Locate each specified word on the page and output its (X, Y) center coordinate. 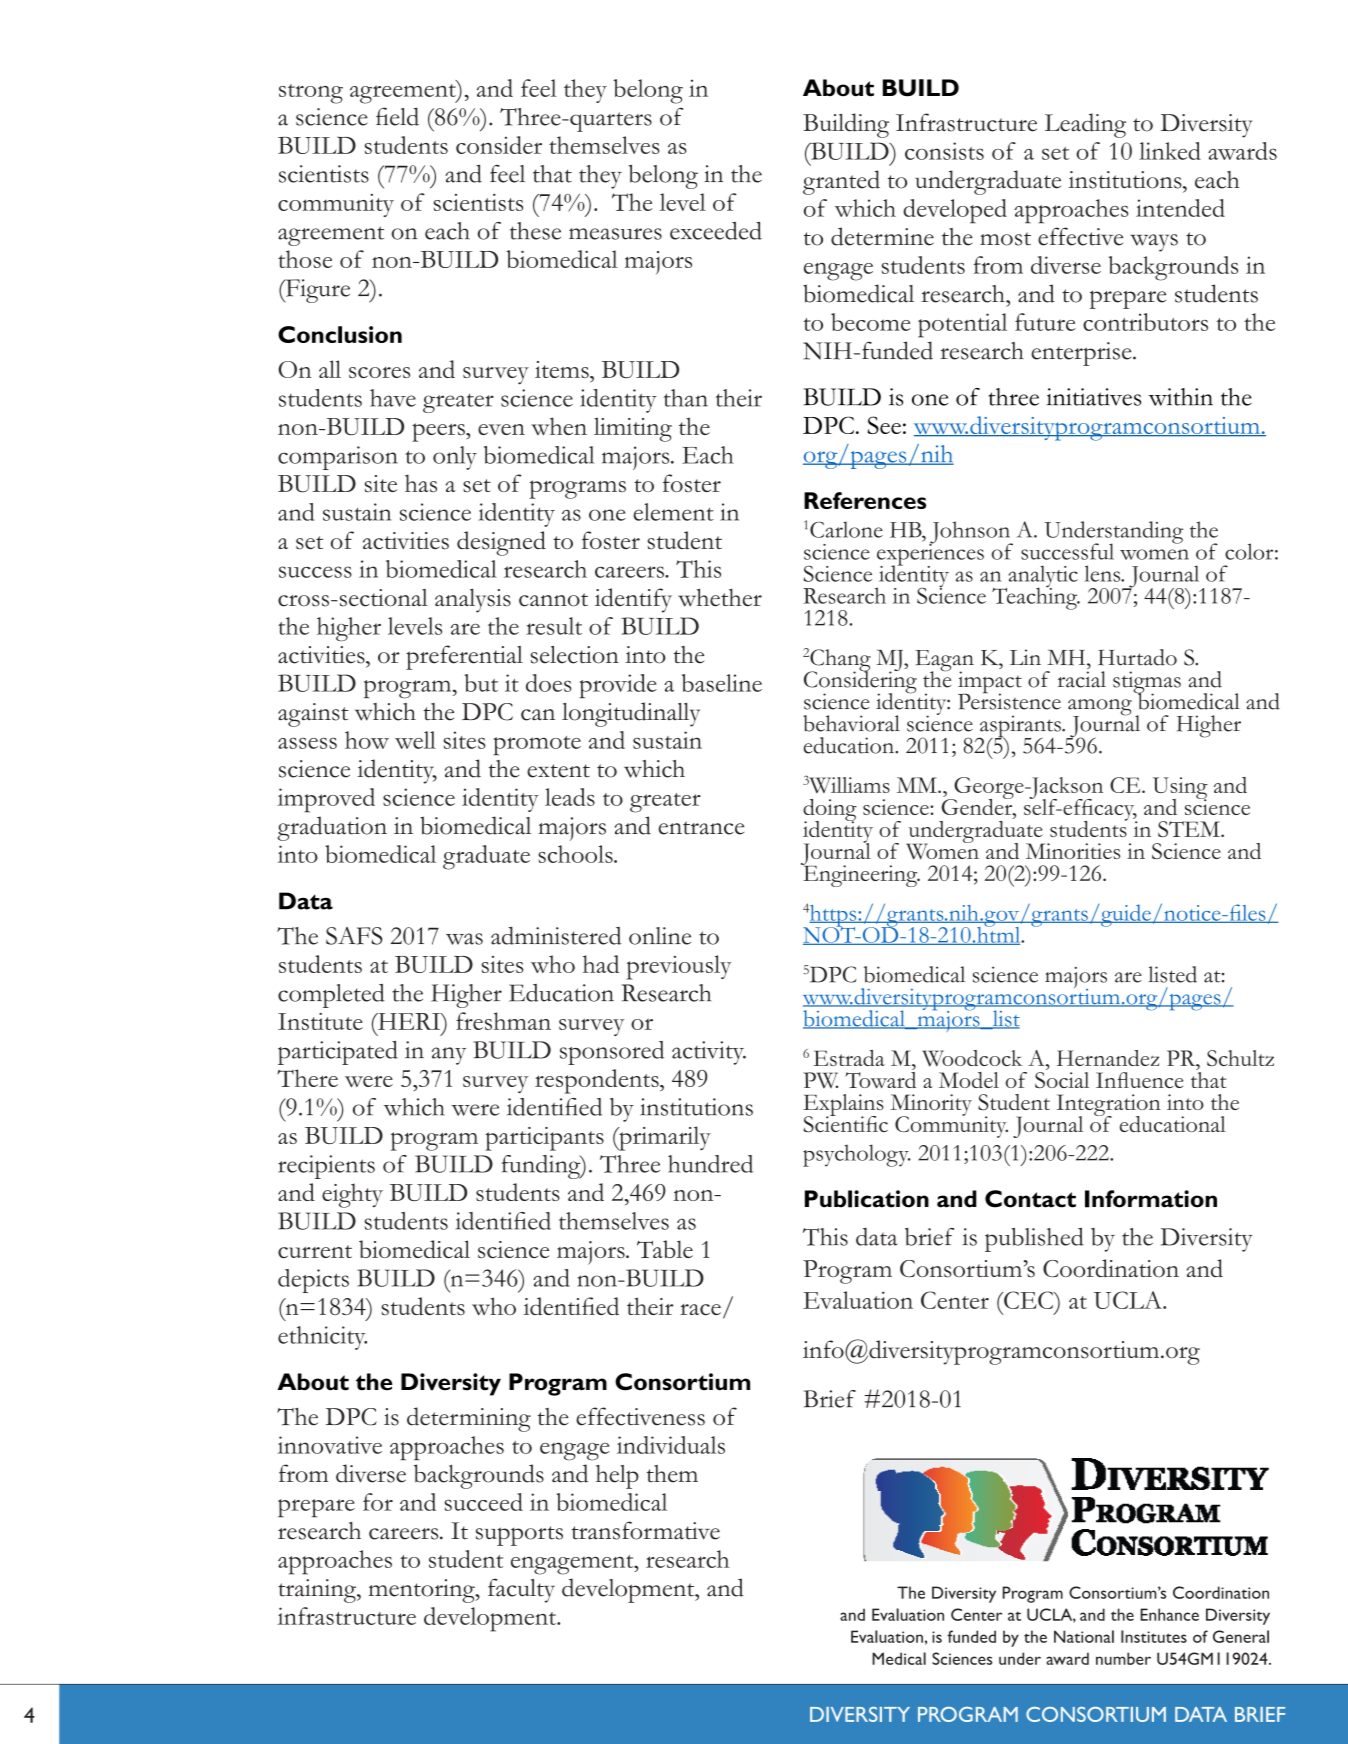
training (318, 1591)
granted (841, 182)
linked (1170, 151)
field (397, 116)
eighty (352, 1195)
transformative (645, 1530)
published (1034, 1240)
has (421, 483)
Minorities (1073, 851)
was (464, 939)
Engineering (860, 875)
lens (1104, 573)
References (865, 500)
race (700, 1309)
